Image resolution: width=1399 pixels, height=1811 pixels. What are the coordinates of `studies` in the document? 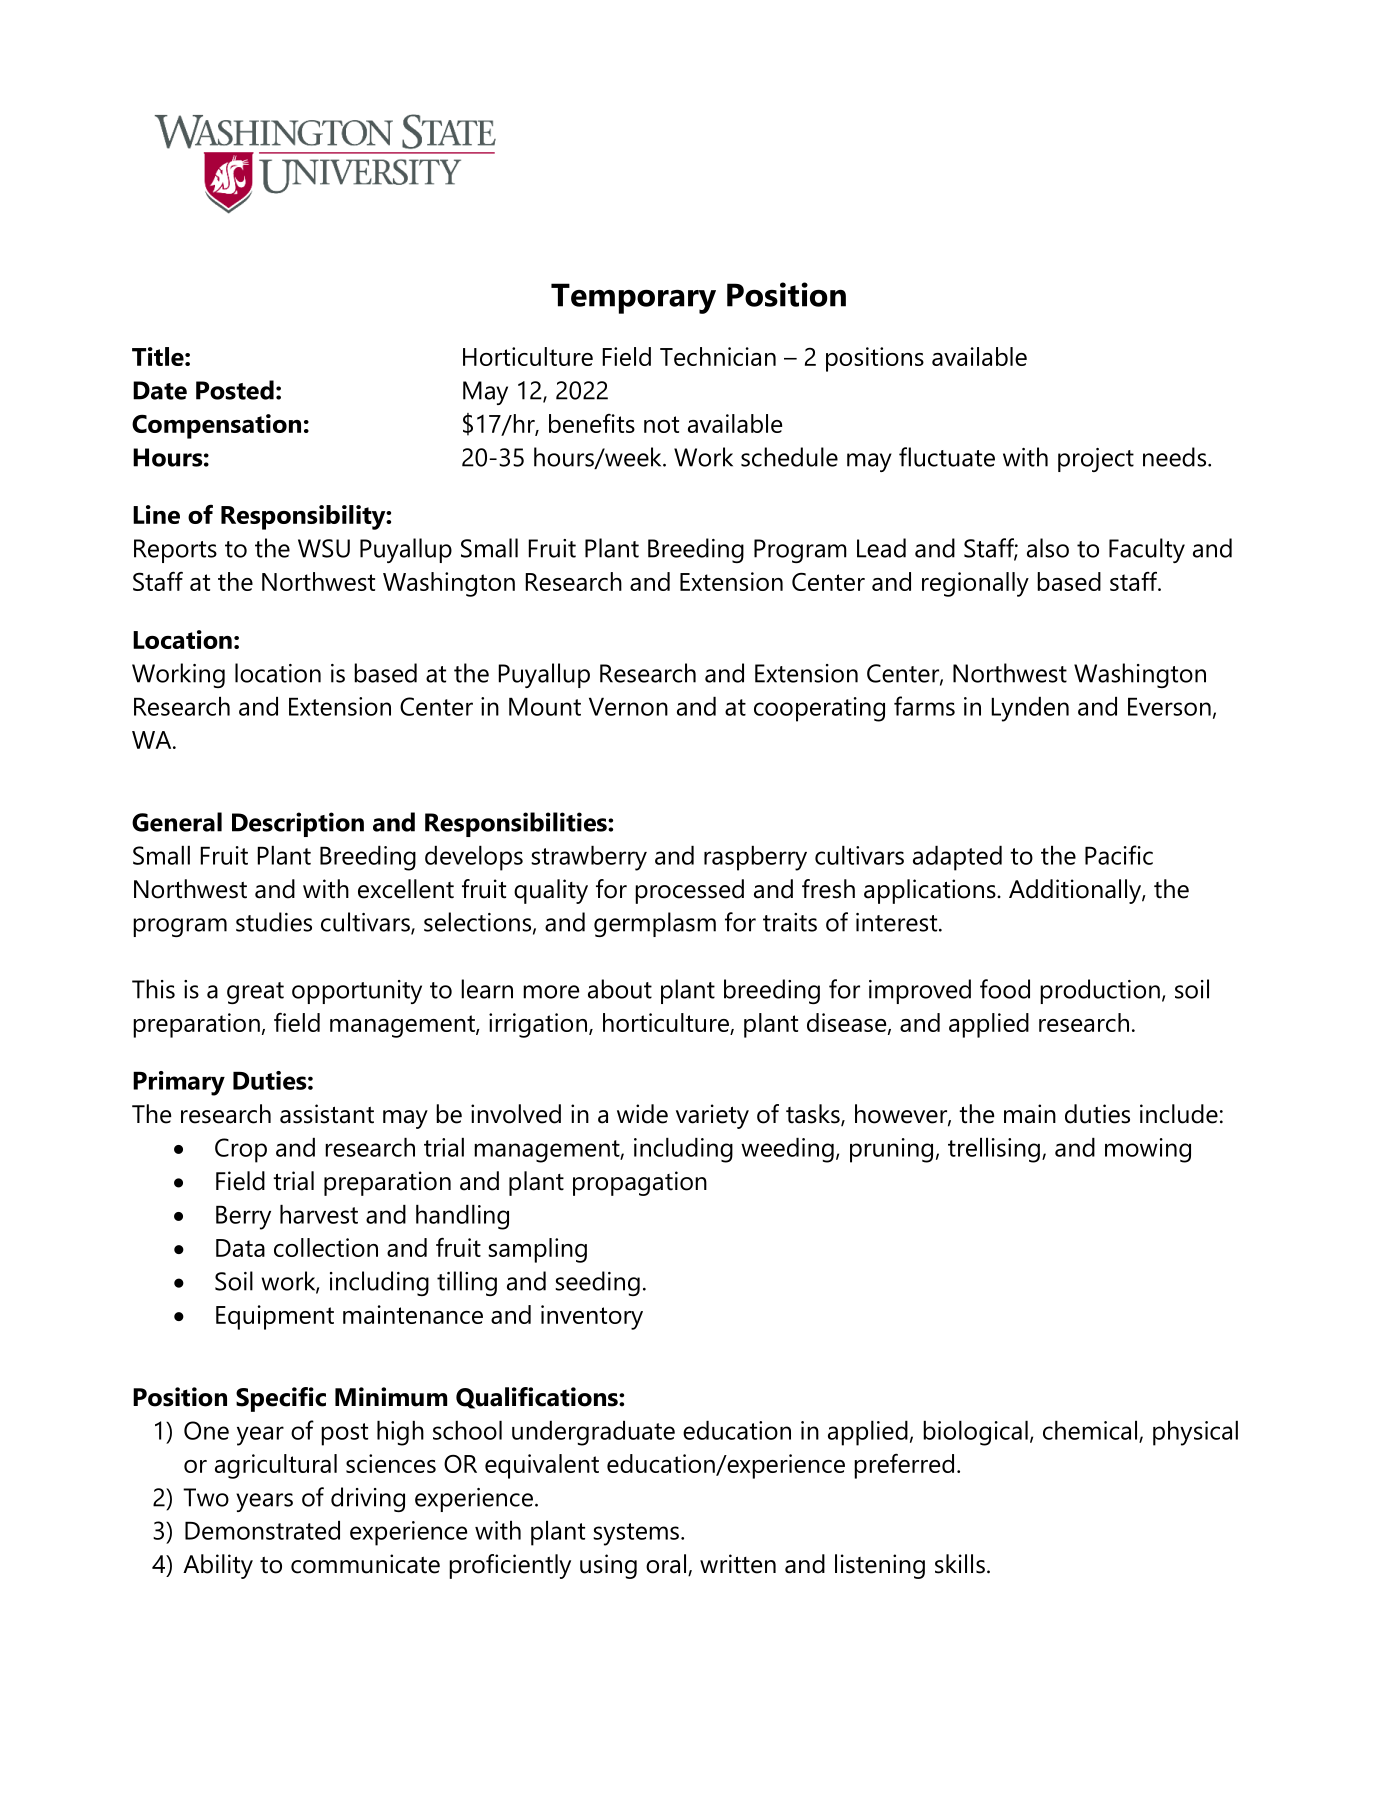 It's located at (274, 922).
